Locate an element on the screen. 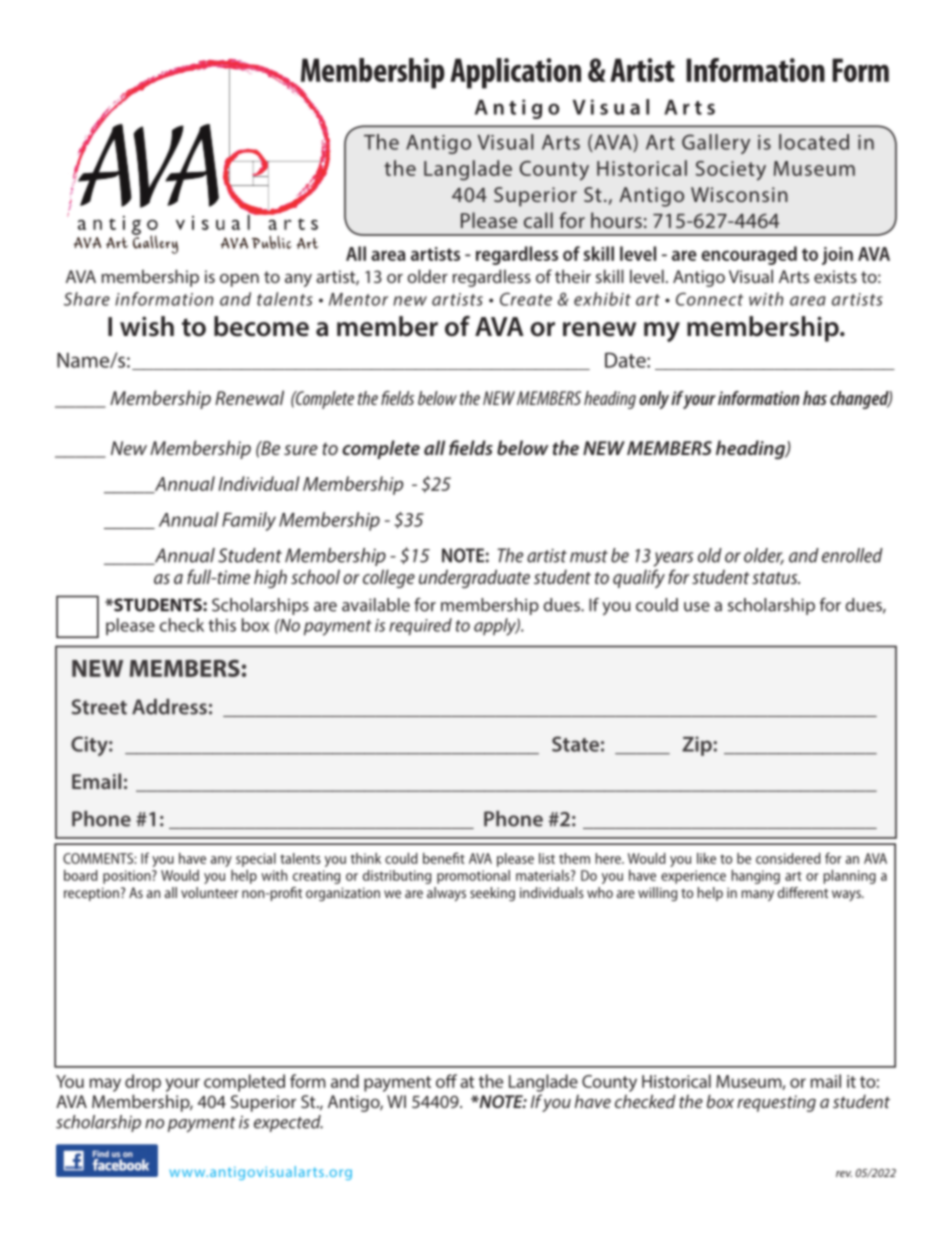  required is located at coordinates (420, 626).
